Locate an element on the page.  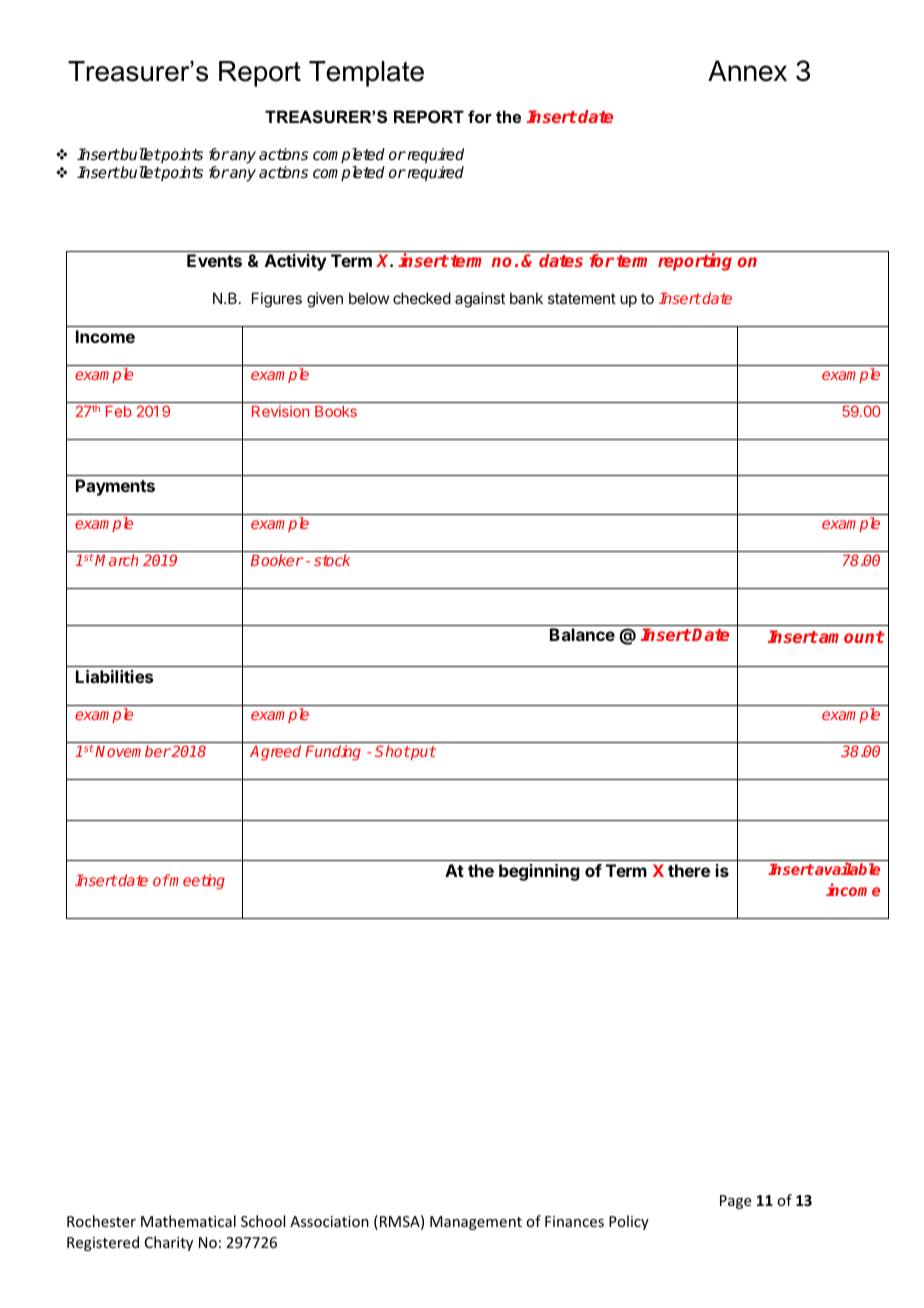
Liabilities is located at coordinates (114, 676).
